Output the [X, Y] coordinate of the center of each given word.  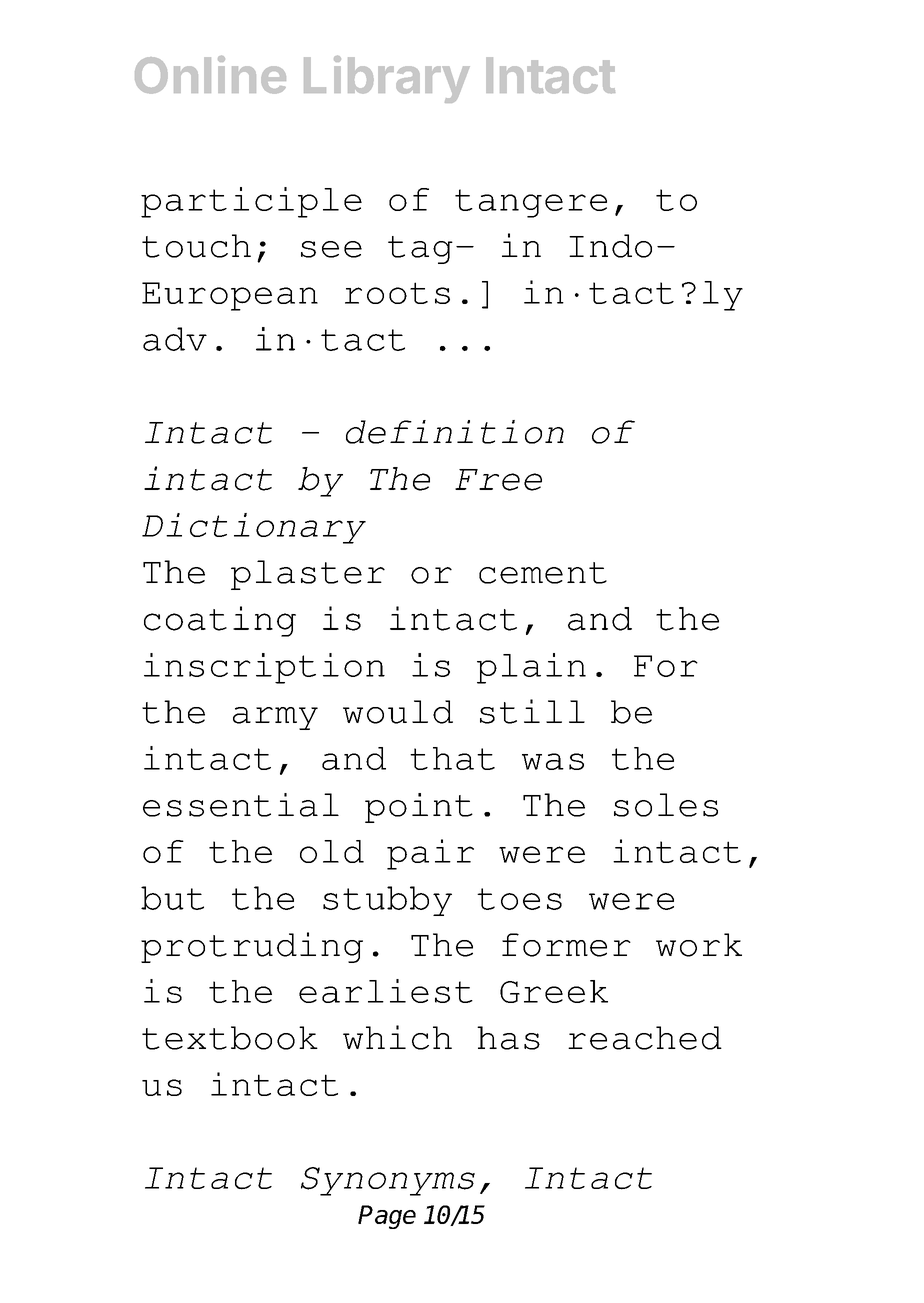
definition [455, 432]
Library [387, 79]
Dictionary [254, 528]
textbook [230, 1038]
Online [210, 75]
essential [241, 805]
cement [543, 573]
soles [666, 805]
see [331, 249]
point [419, 808]
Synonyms [388, 1181]
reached [645, 1038]
